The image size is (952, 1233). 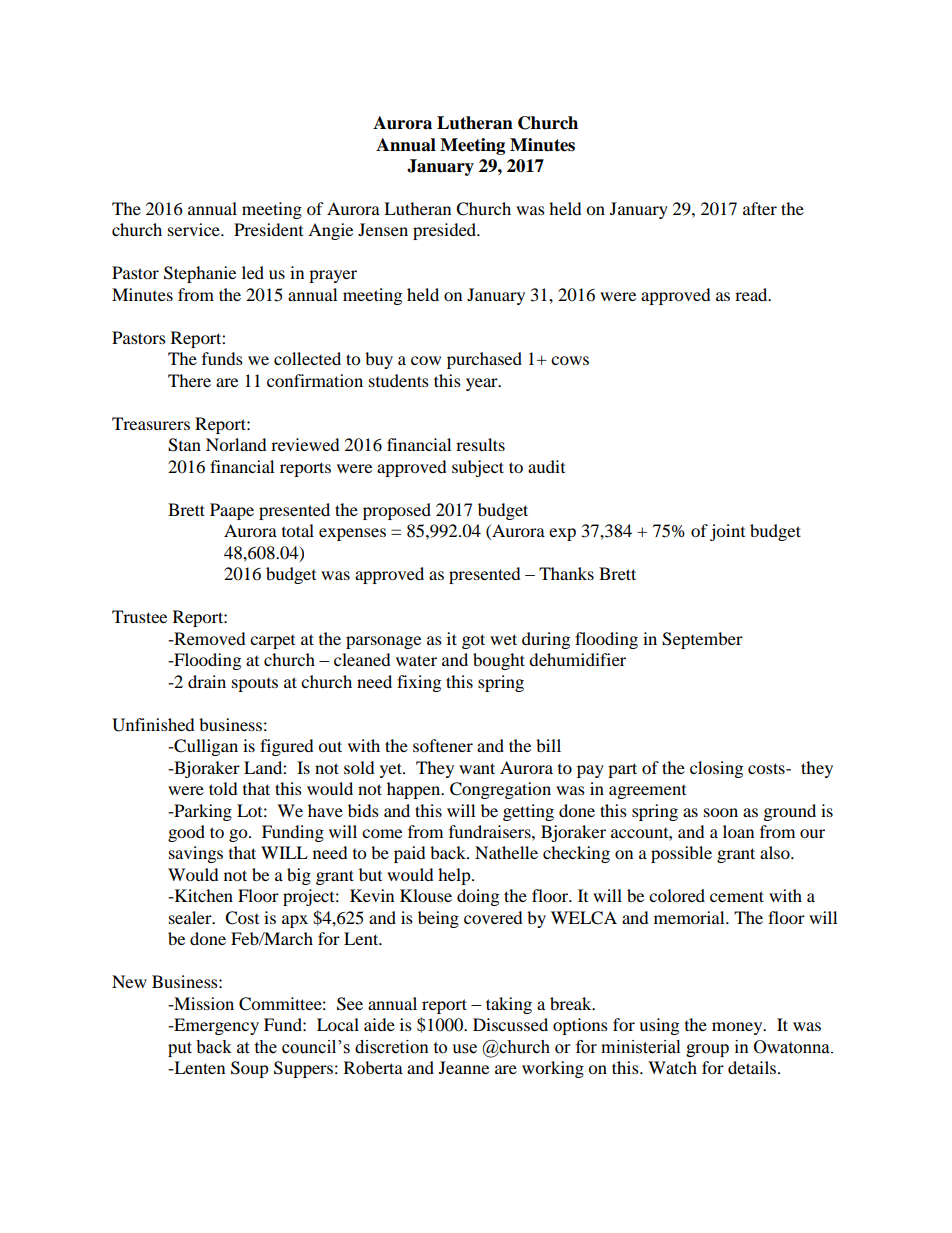 I want to click on total, so click(x=298, y=530).
